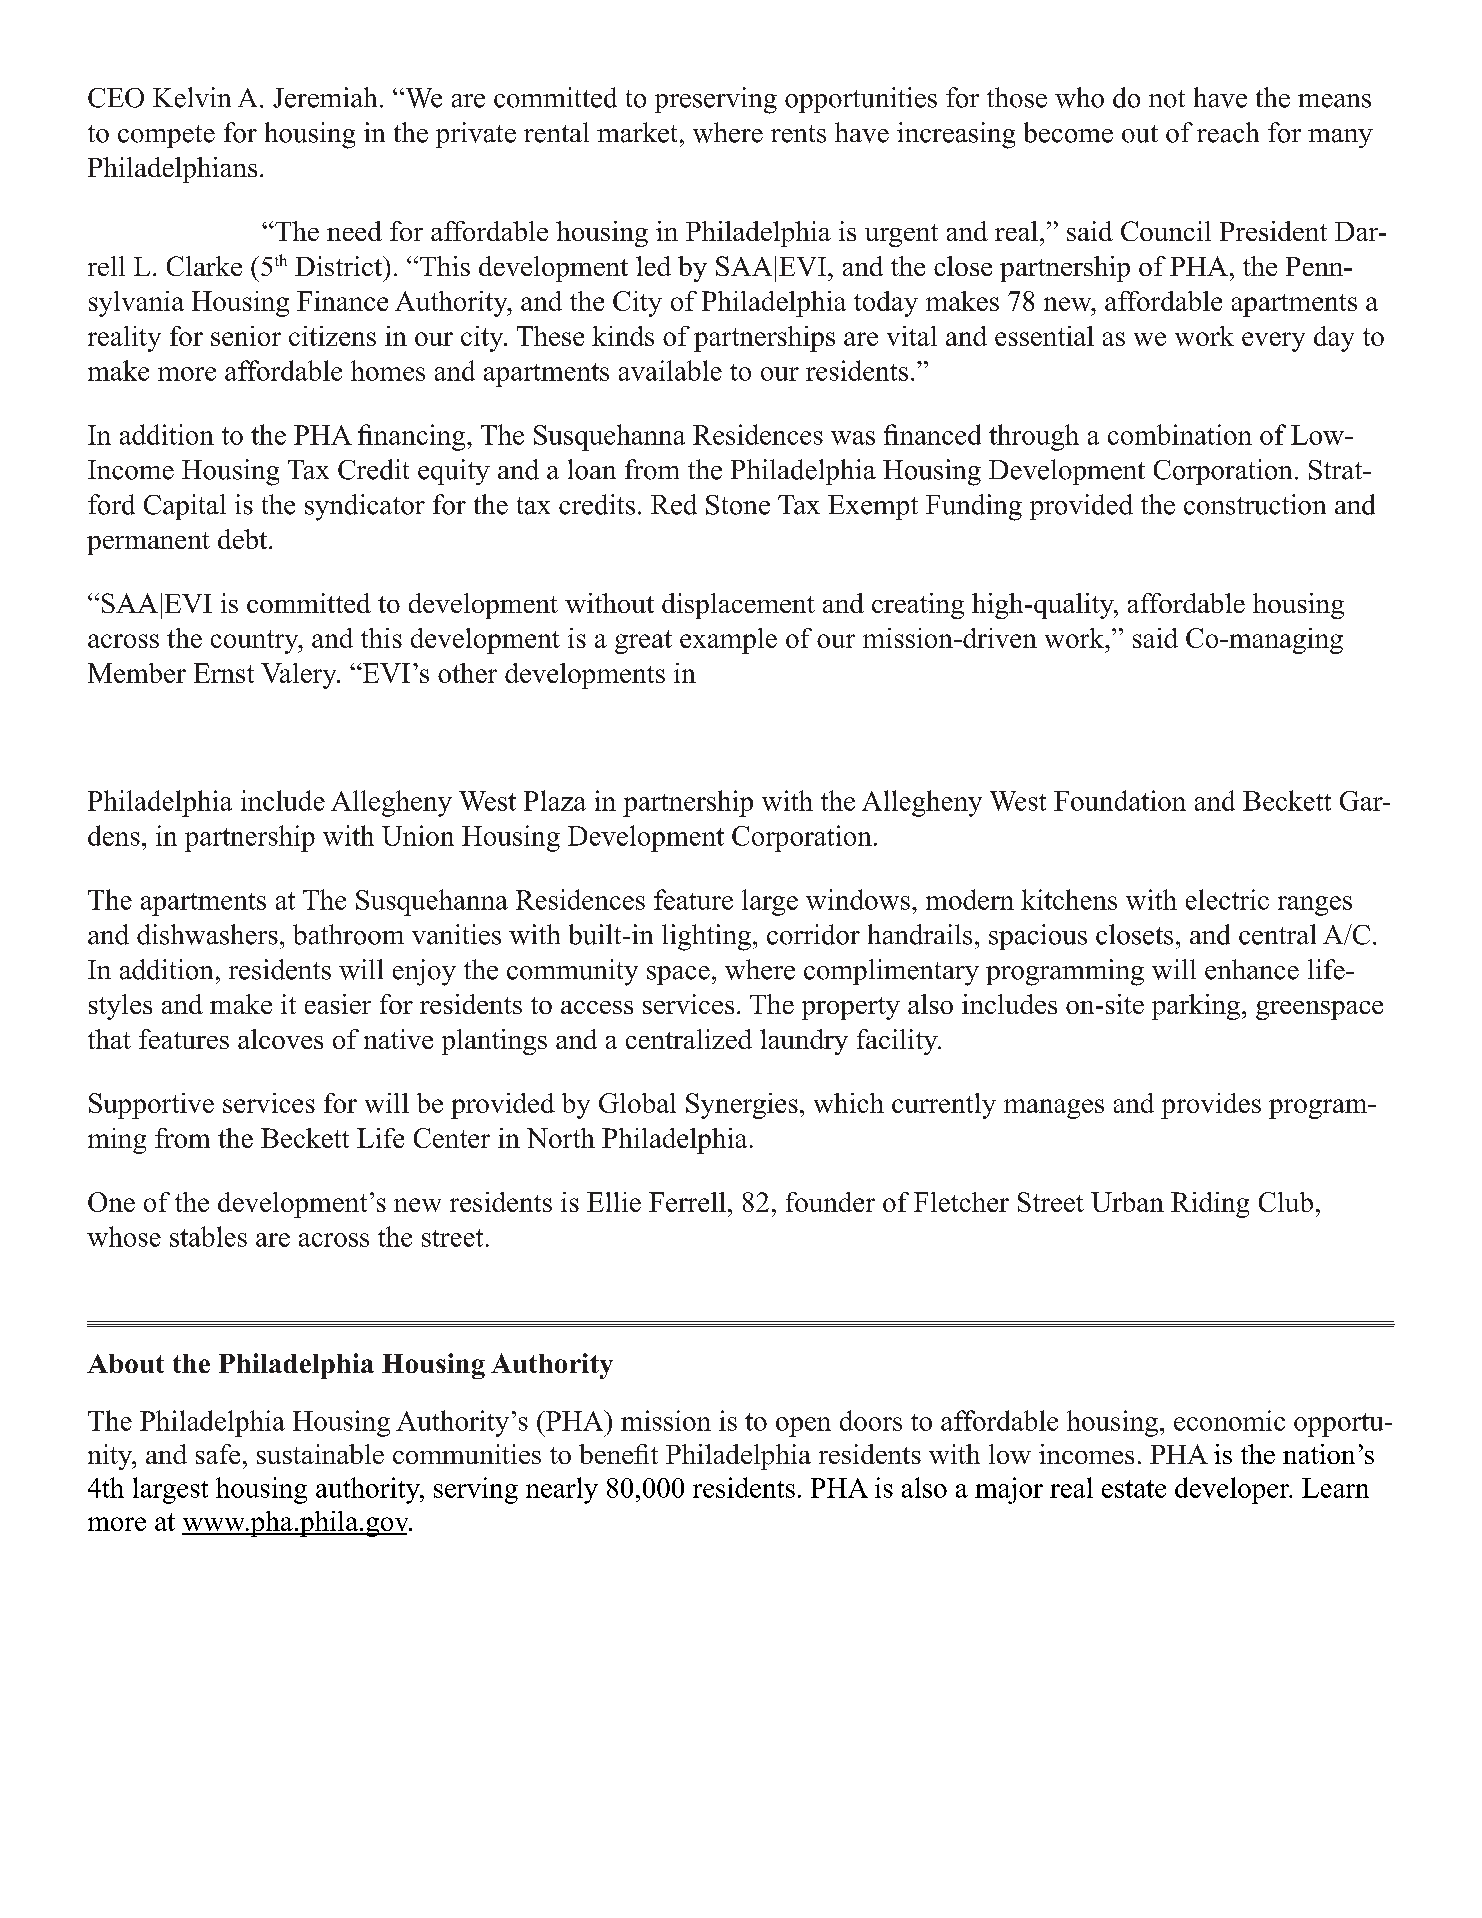 The height and width of the screenshot is (1918, 1482). What do you see at coordinates (1227, 899) in the screenshot?
I see `electric` at bounding box center [1227, 899].
